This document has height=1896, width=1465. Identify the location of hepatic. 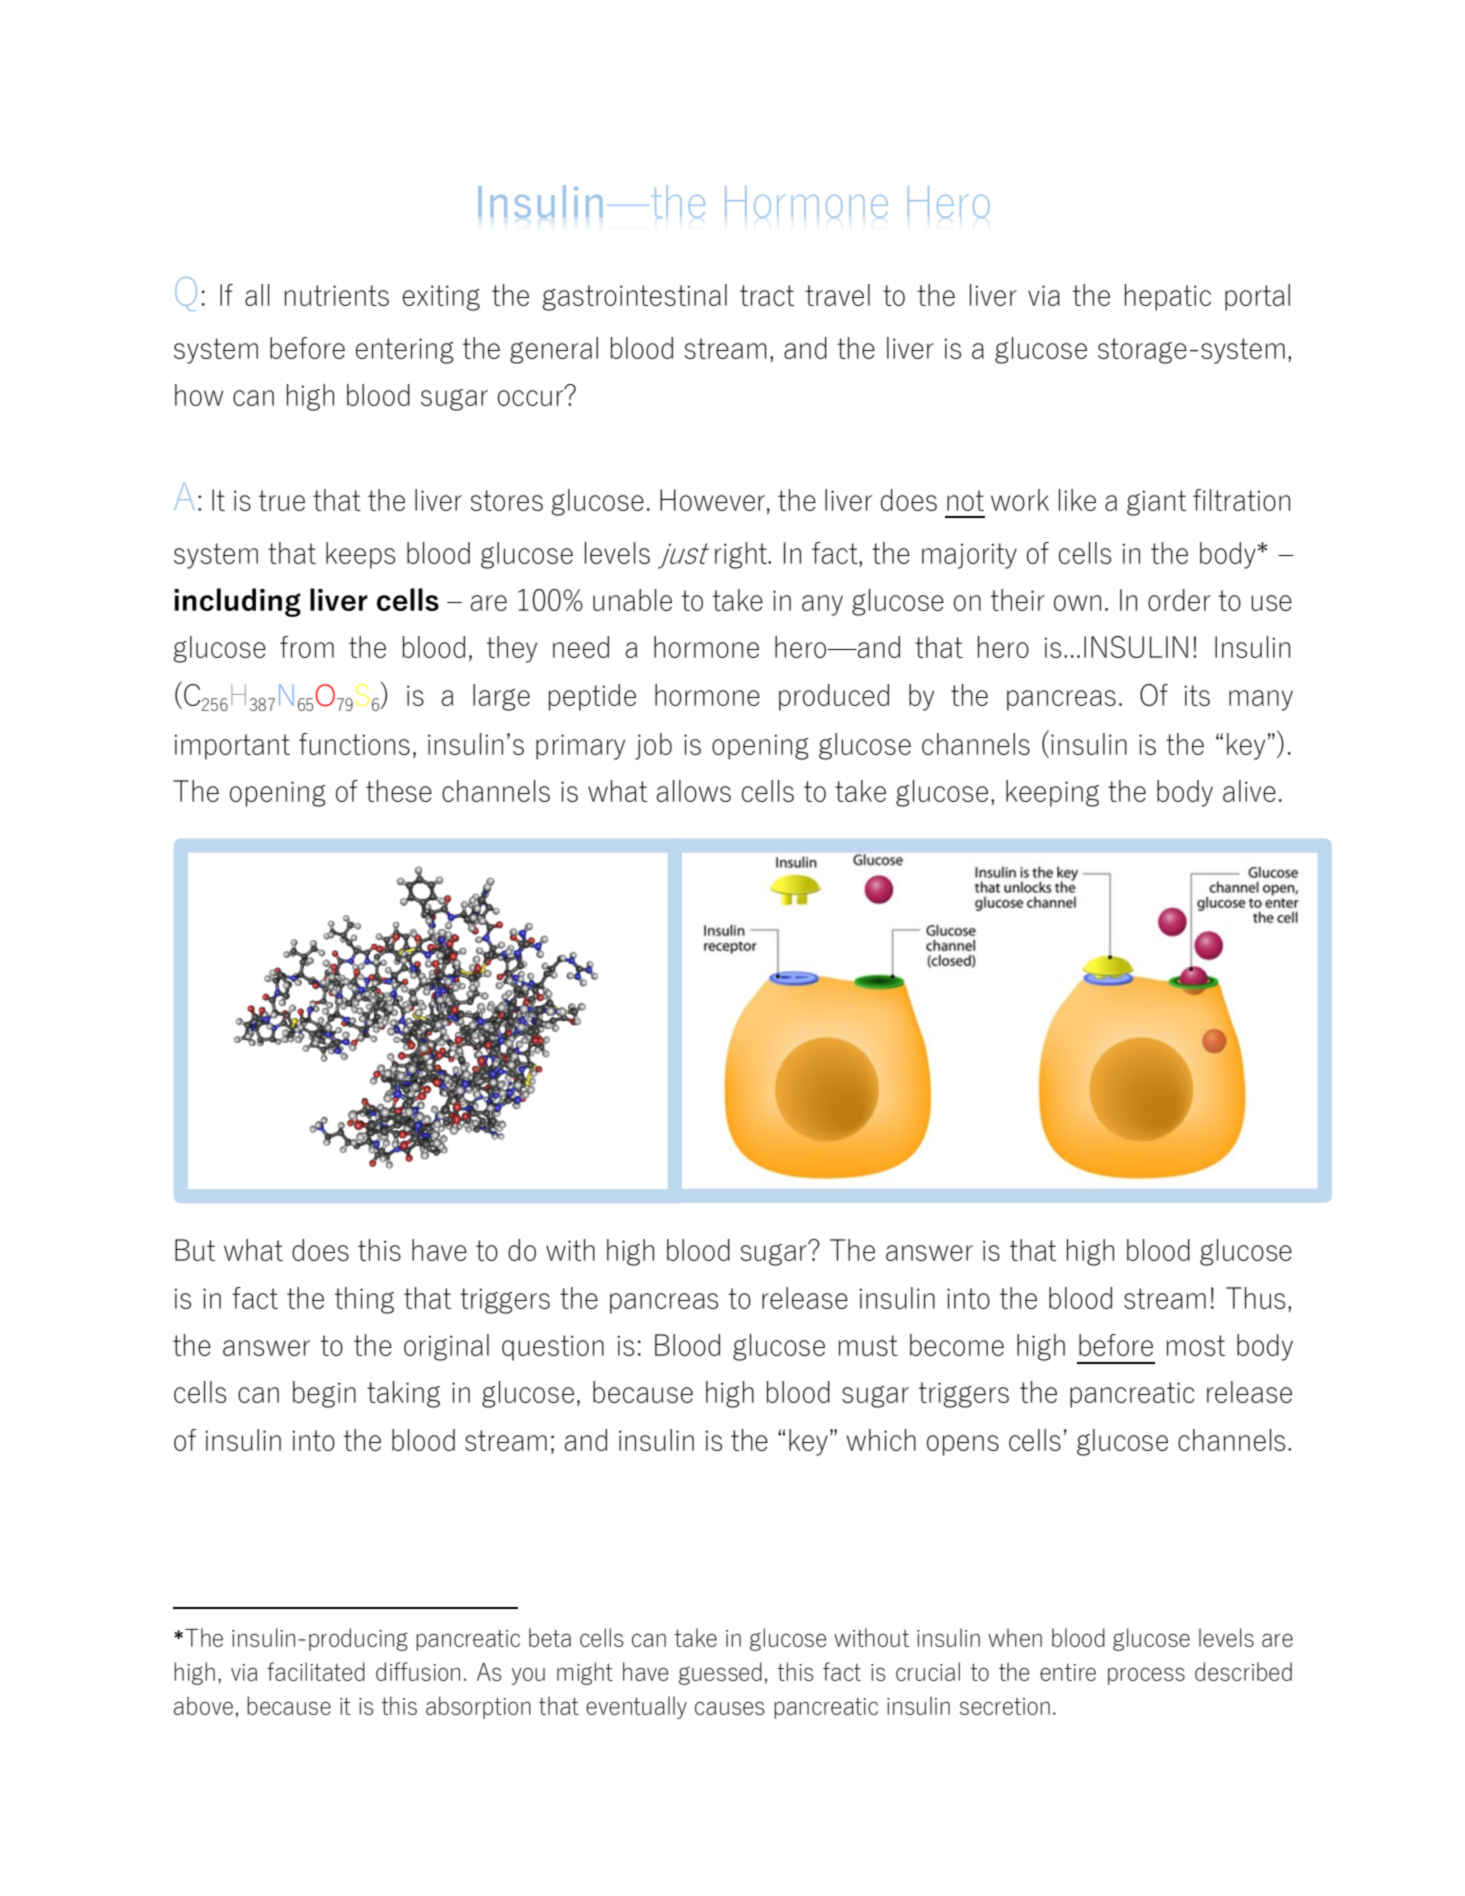
(1168, 297).
